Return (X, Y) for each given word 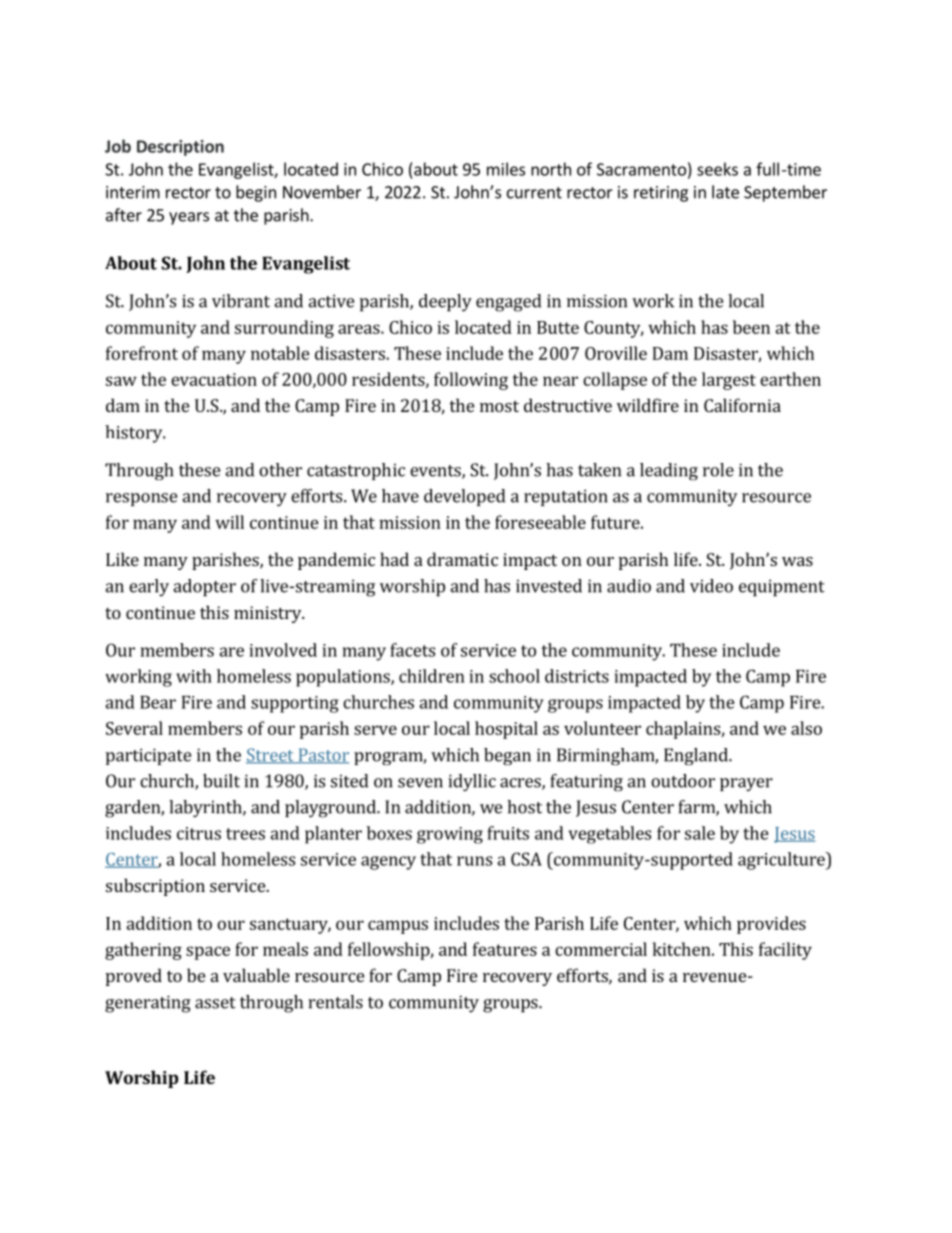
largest (729, 381)
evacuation (214, 379)
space (208, 953)
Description (180, 148)
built (221, 781)
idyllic (472, 782)
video (711, 586)
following (471, 381)
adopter (204, 588)
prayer (746, 784)
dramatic (462, 559)
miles (506, 169)
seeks (717, 169)
